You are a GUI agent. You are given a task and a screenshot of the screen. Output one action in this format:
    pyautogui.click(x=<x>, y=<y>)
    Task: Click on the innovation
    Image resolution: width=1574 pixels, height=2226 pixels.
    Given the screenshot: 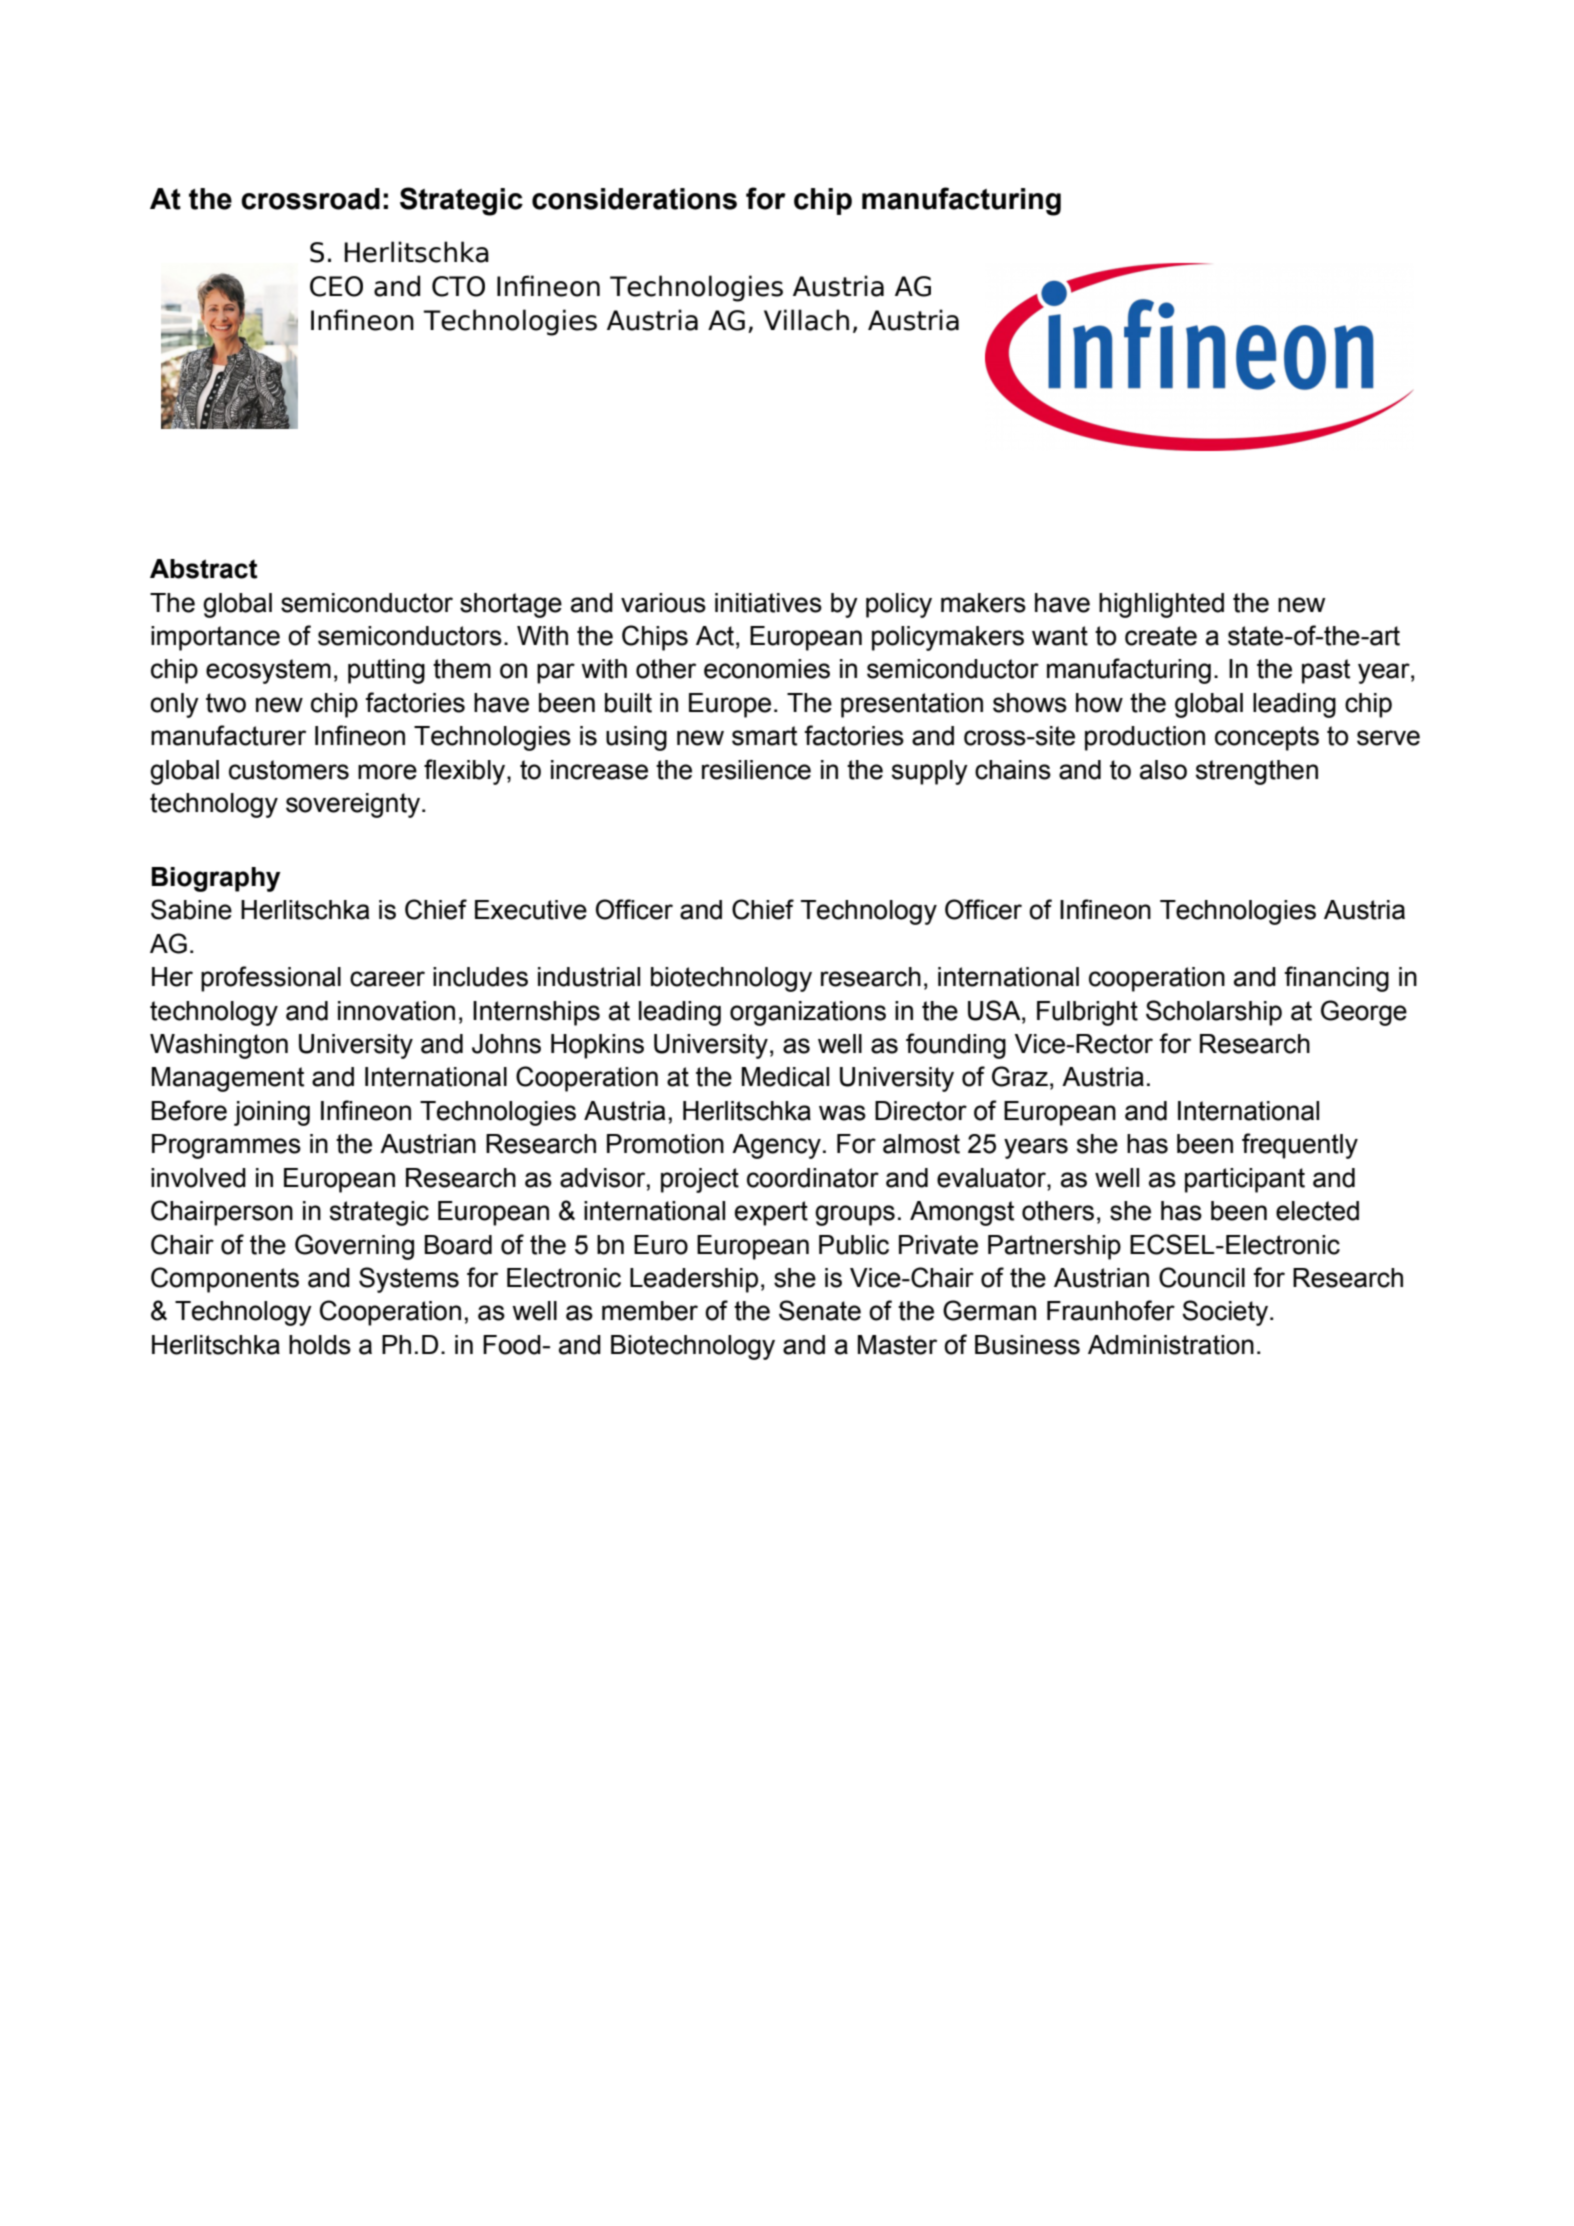 What is the action you would take?
    pyautogui.click(x=396, y=1011)
